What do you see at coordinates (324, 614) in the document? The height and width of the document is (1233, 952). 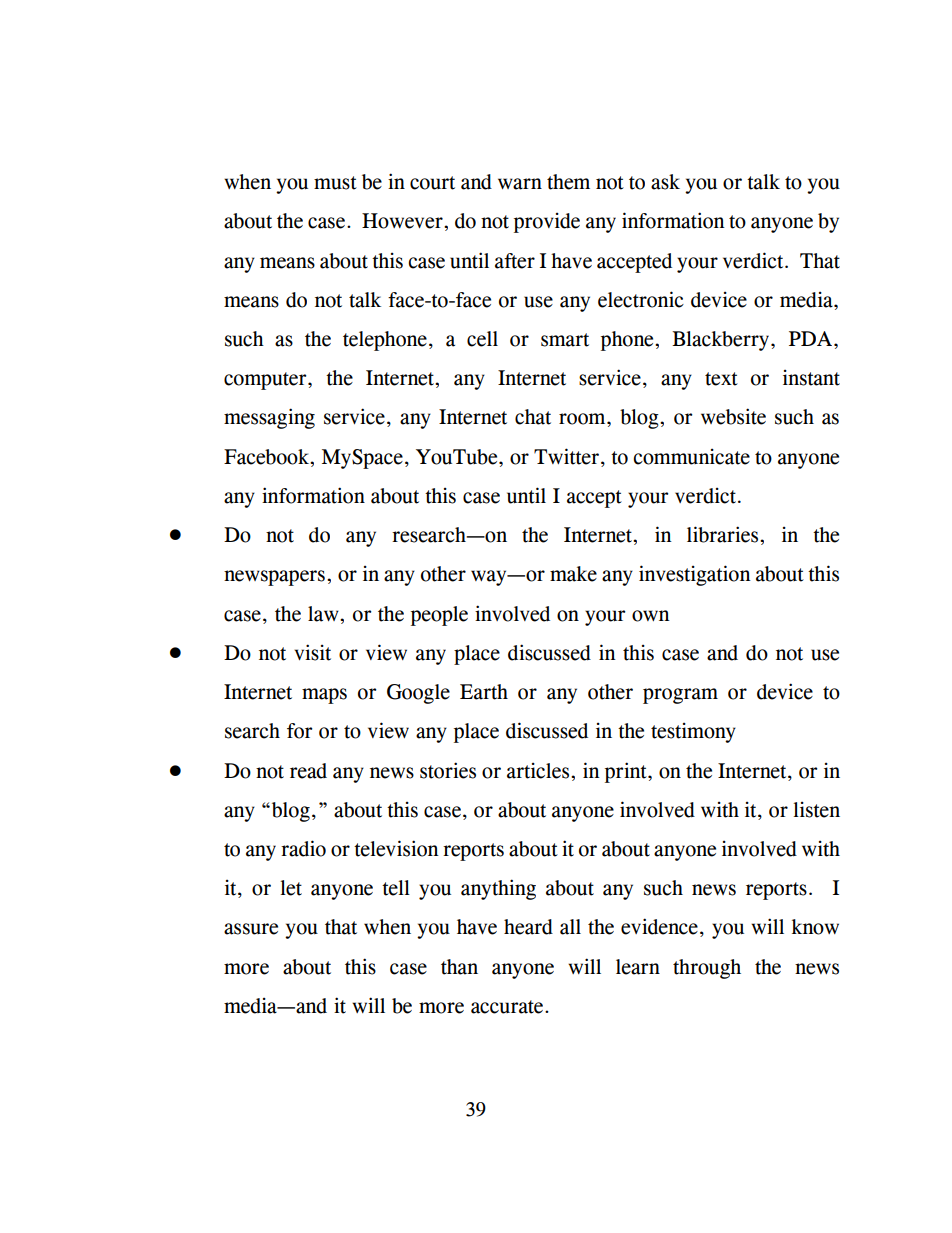 I see `law` at bounding box center [324, 614].
